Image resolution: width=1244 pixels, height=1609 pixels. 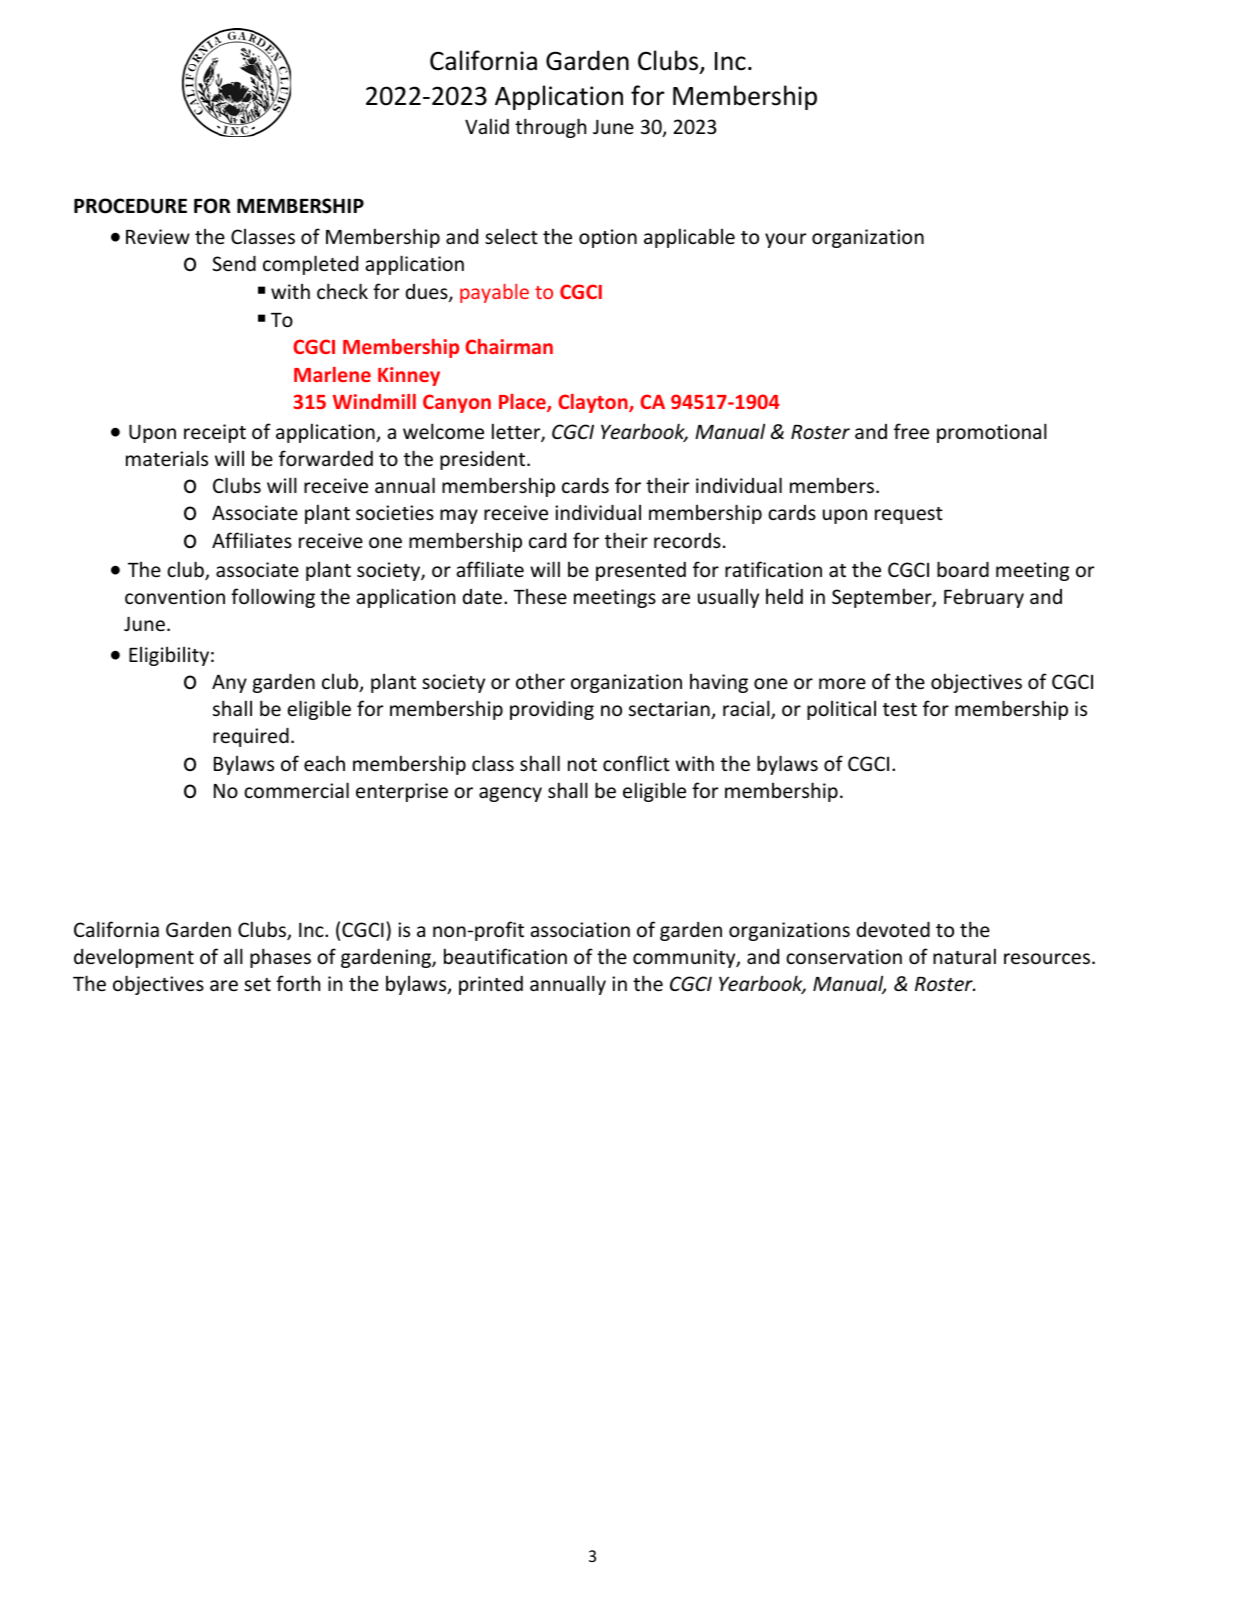 What do you see at coordinates (582, 764) in the screenshot?
I see `not` at bounding box center [582, 764].
